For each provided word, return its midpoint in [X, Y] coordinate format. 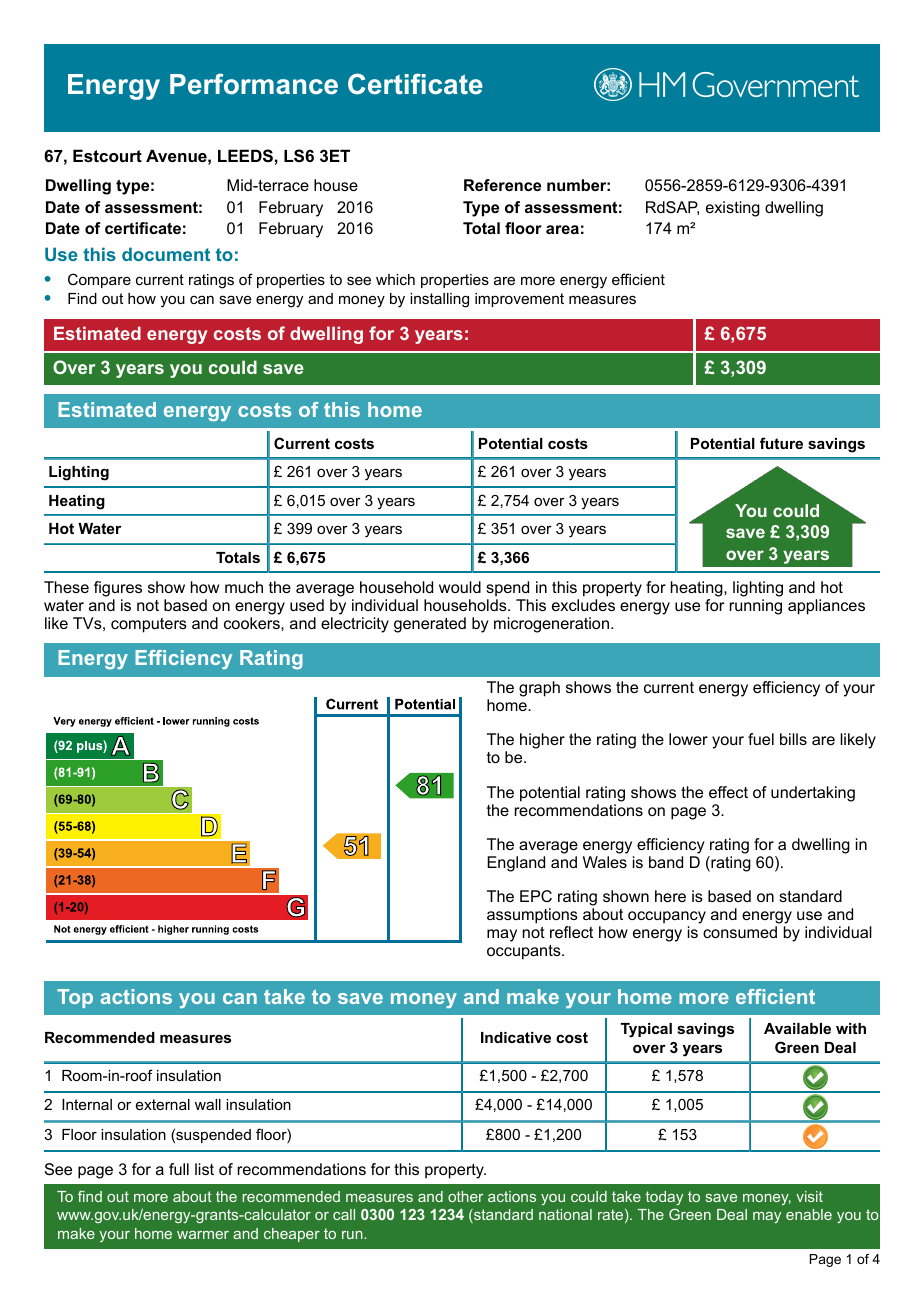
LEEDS [245, 156]
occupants [525, 952]
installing [439, 300]
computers [149, 625]
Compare [99, 280]
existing [733, 209]
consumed [740, 932]
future [781, 443]
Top [75, 998]
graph [539, 689]
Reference [502, 185]
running [756, 607]
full [179, 1169]
